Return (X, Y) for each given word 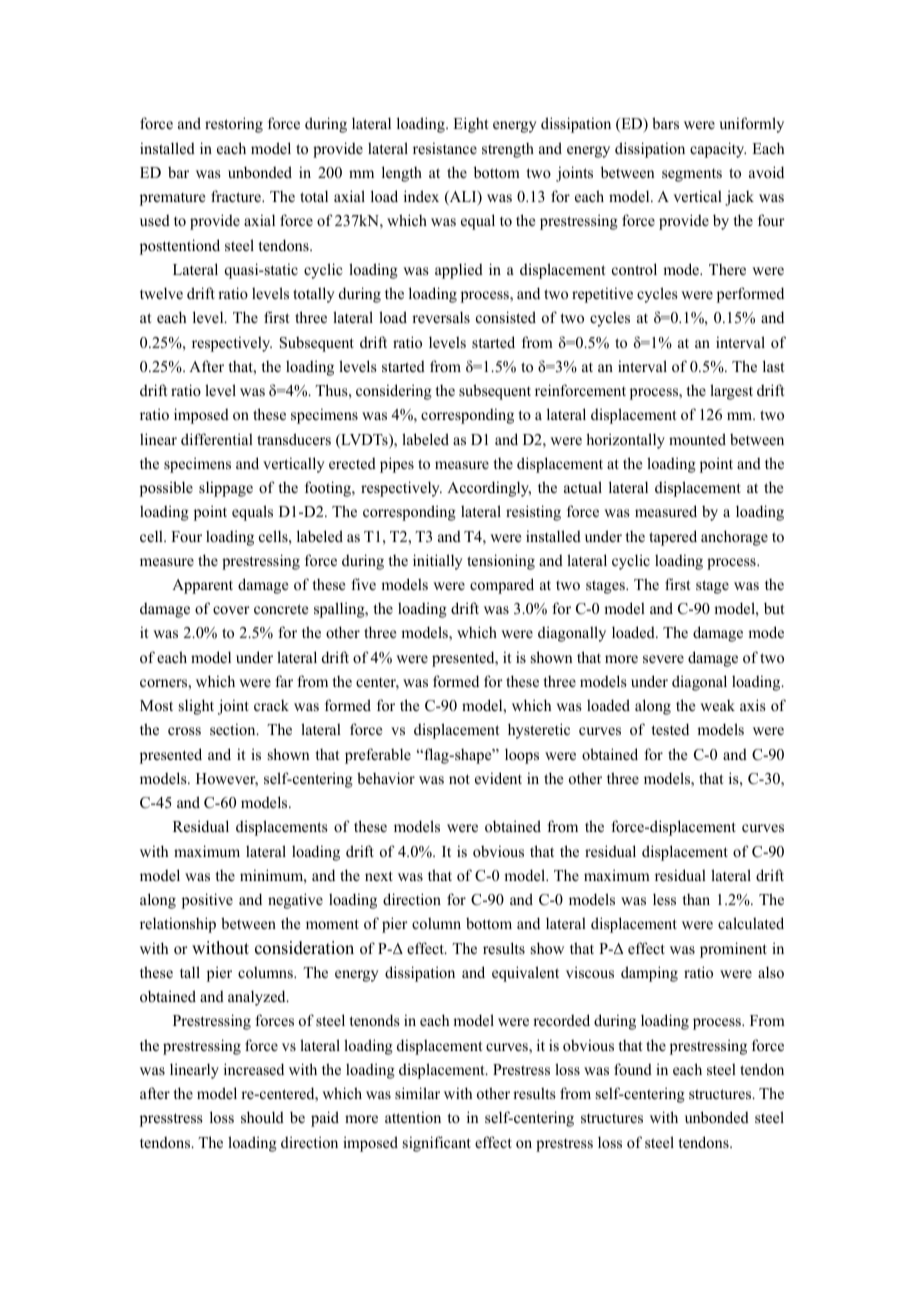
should (262, 1117)
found (633, 1069)
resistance (445, 148)
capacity (718, 150)
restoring (234, 125)
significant (437, 1144)
